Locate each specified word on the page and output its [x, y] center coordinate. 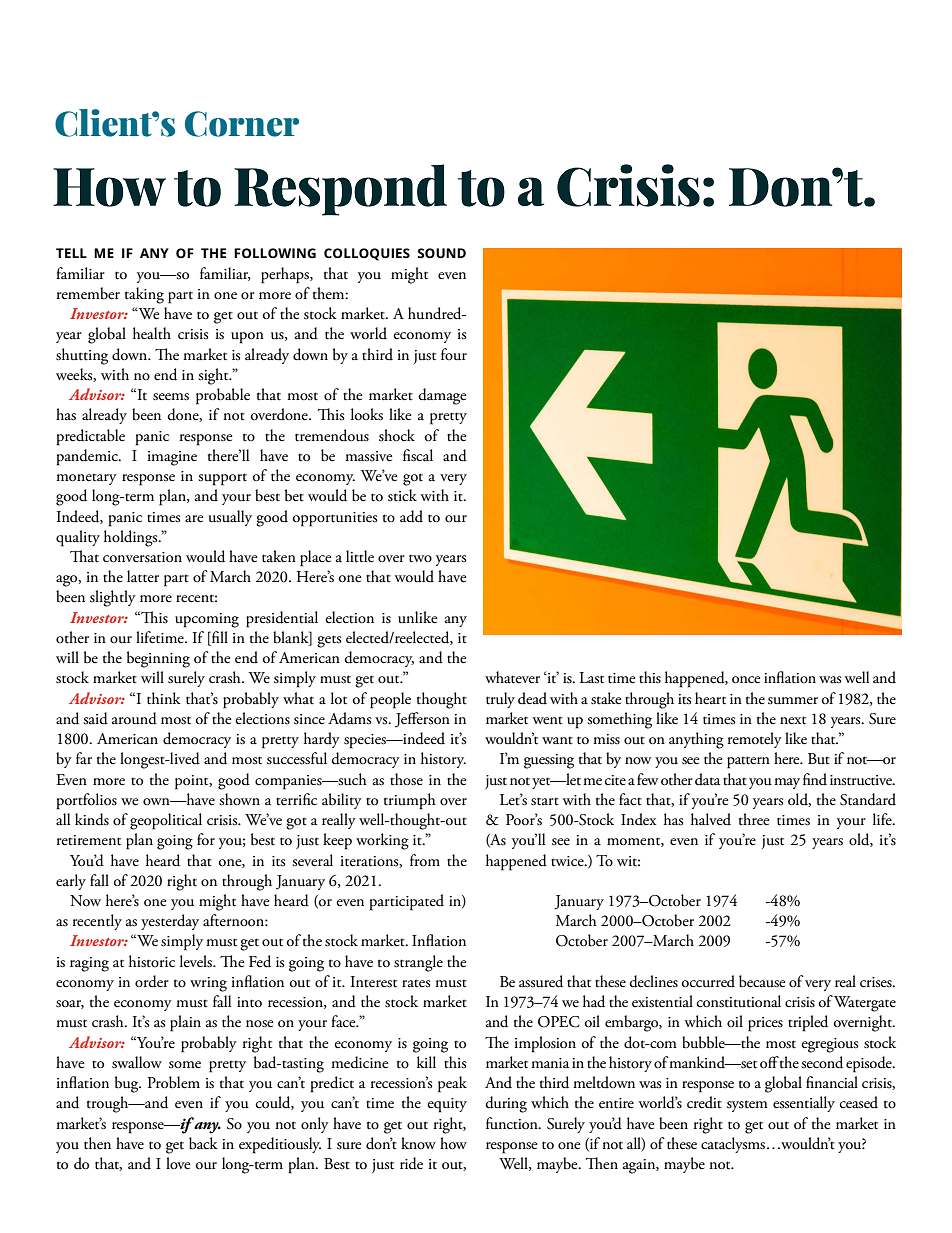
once [746, 680]
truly [500, 700]
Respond [340, 190]
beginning [158, 659]
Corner [242, 124]
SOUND [442, 253]
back [203, 1143]
